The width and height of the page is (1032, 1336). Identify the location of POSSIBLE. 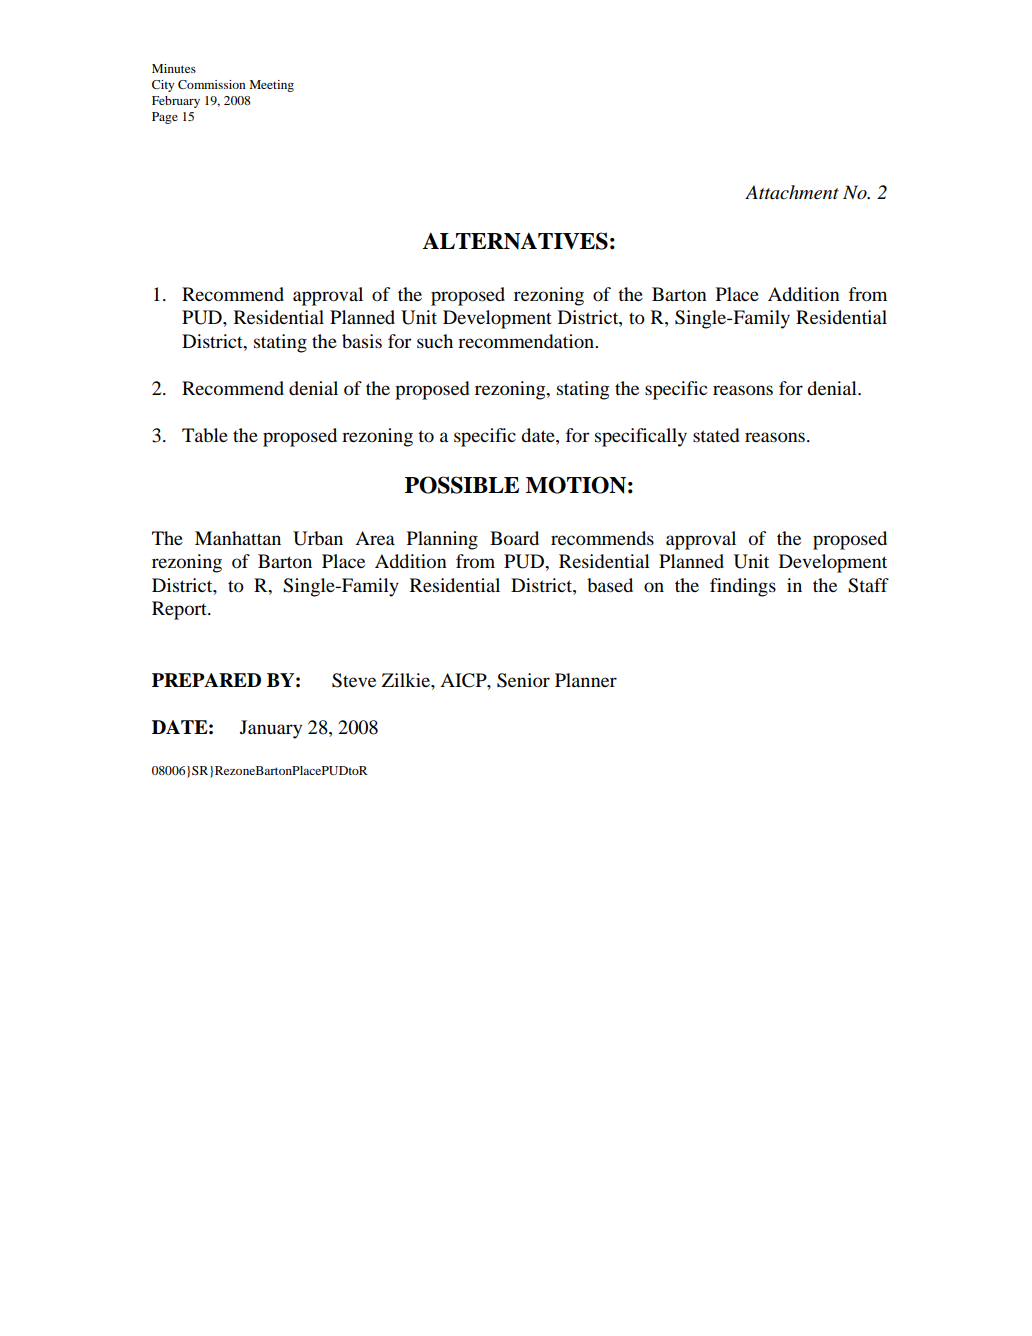
(462, 485).
